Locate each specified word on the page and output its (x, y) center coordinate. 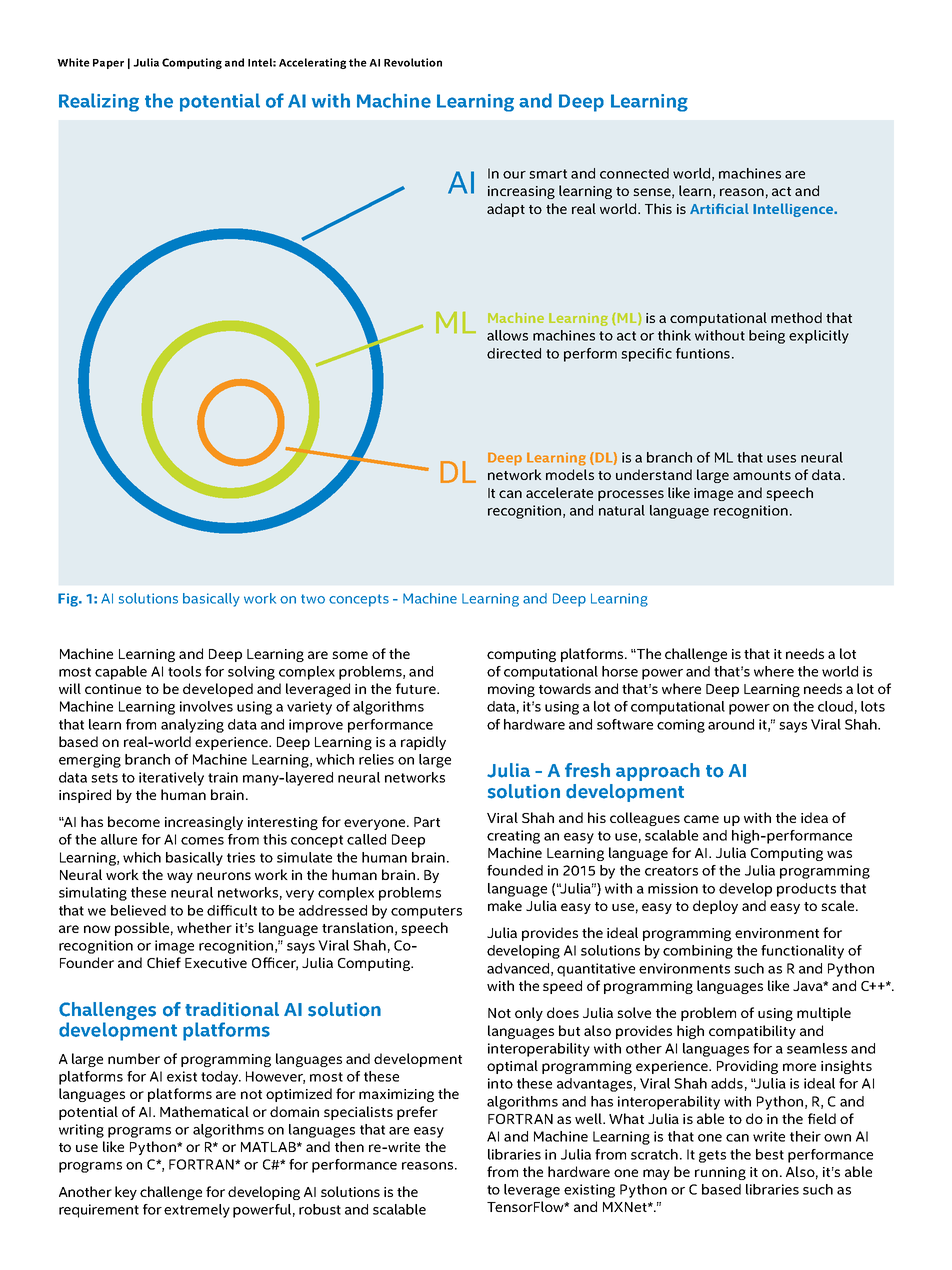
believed (138, 910)
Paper (108, 64)
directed (514, 353)
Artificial (719, 208)
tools (184, 671)
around (731, 724)
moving (511, 690)
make (505, 905)
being (767, 337)
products (806, 890)
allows (507, 335)
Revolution (413, 62)
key (126, 1193)
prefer (417, 1113)
